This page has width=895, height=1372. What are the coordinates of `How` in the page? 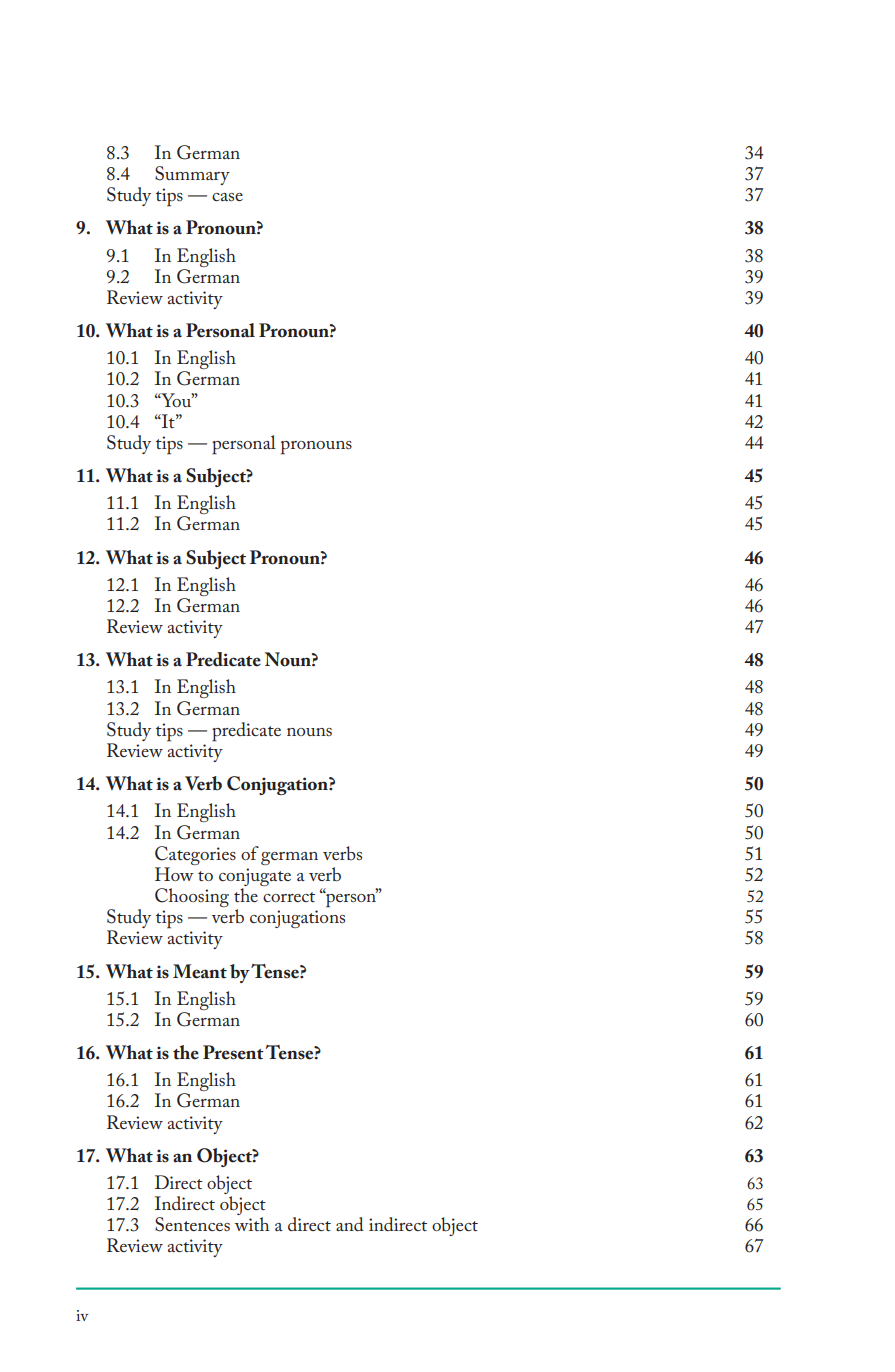 It's located at (174, 874).
